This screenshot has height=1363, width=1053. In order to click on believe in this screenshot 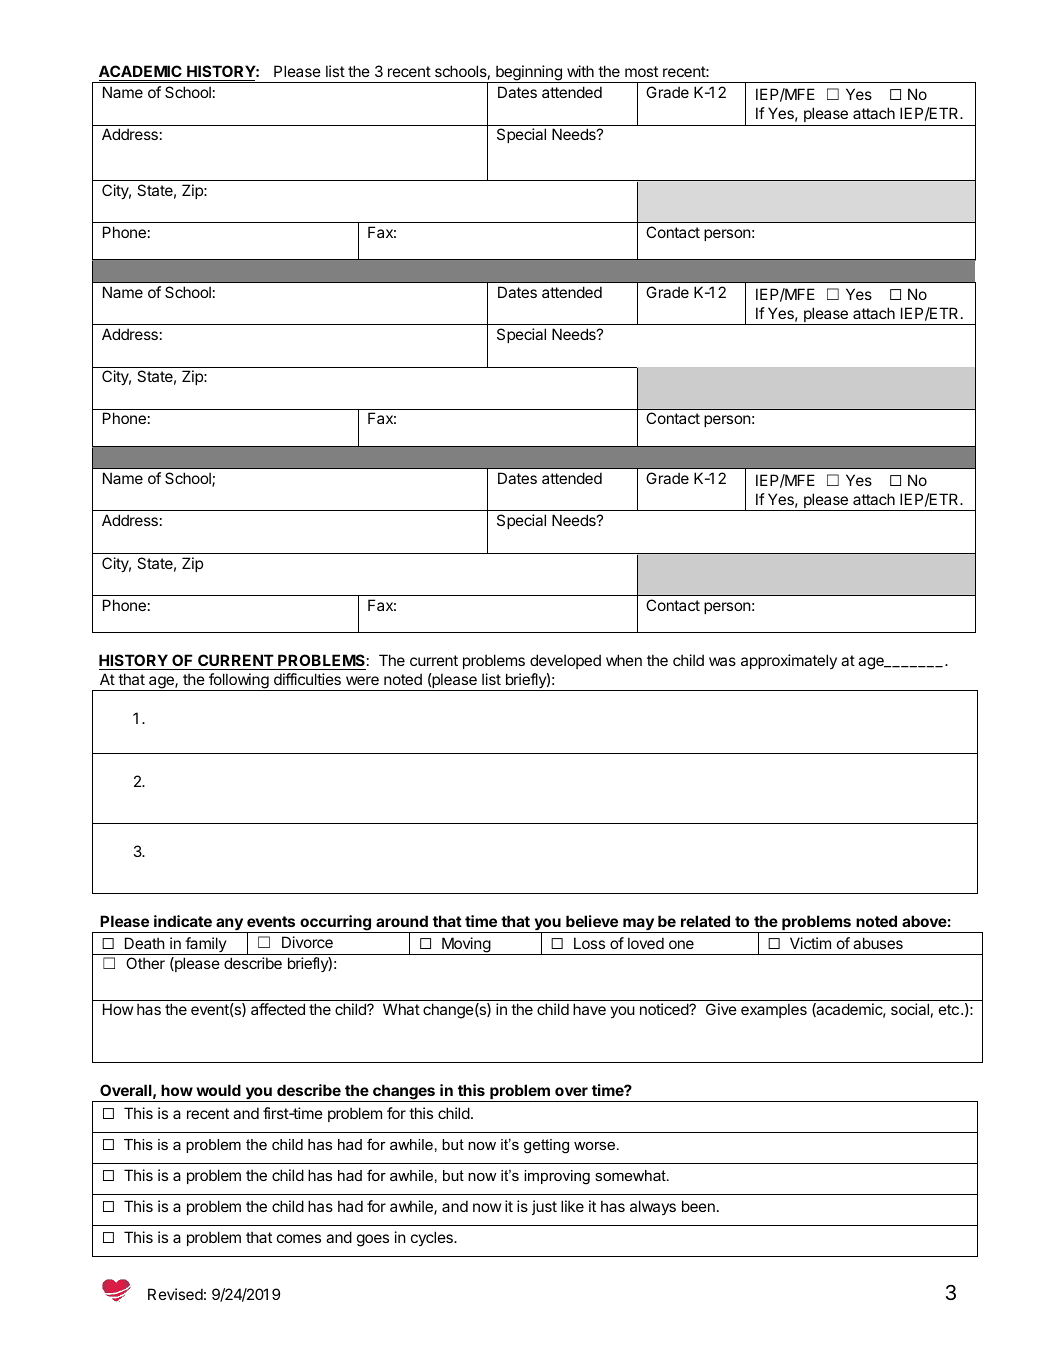, I will do `click(592, 921)`.
